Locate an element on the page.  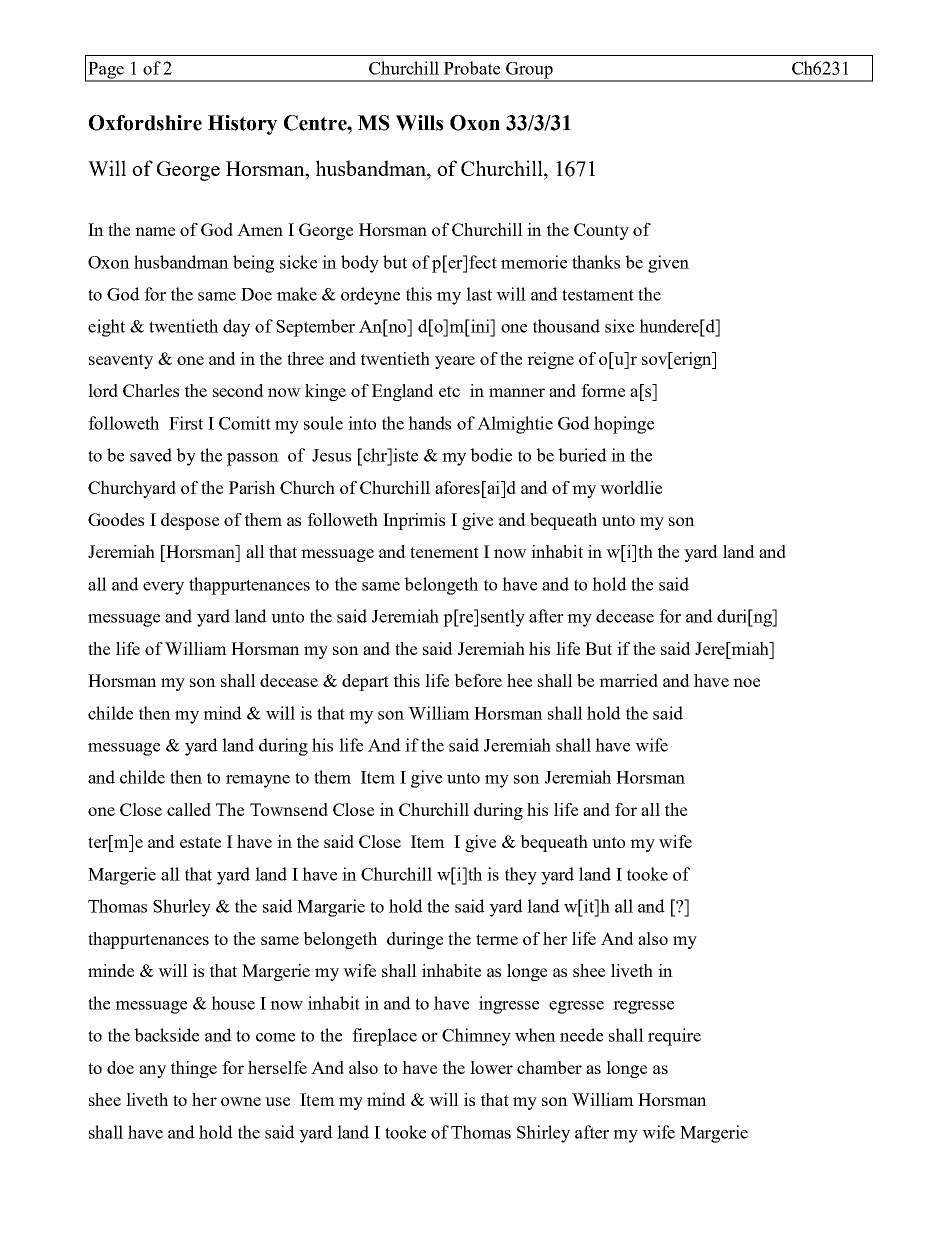
forme is located at coordinates (603, 390).
